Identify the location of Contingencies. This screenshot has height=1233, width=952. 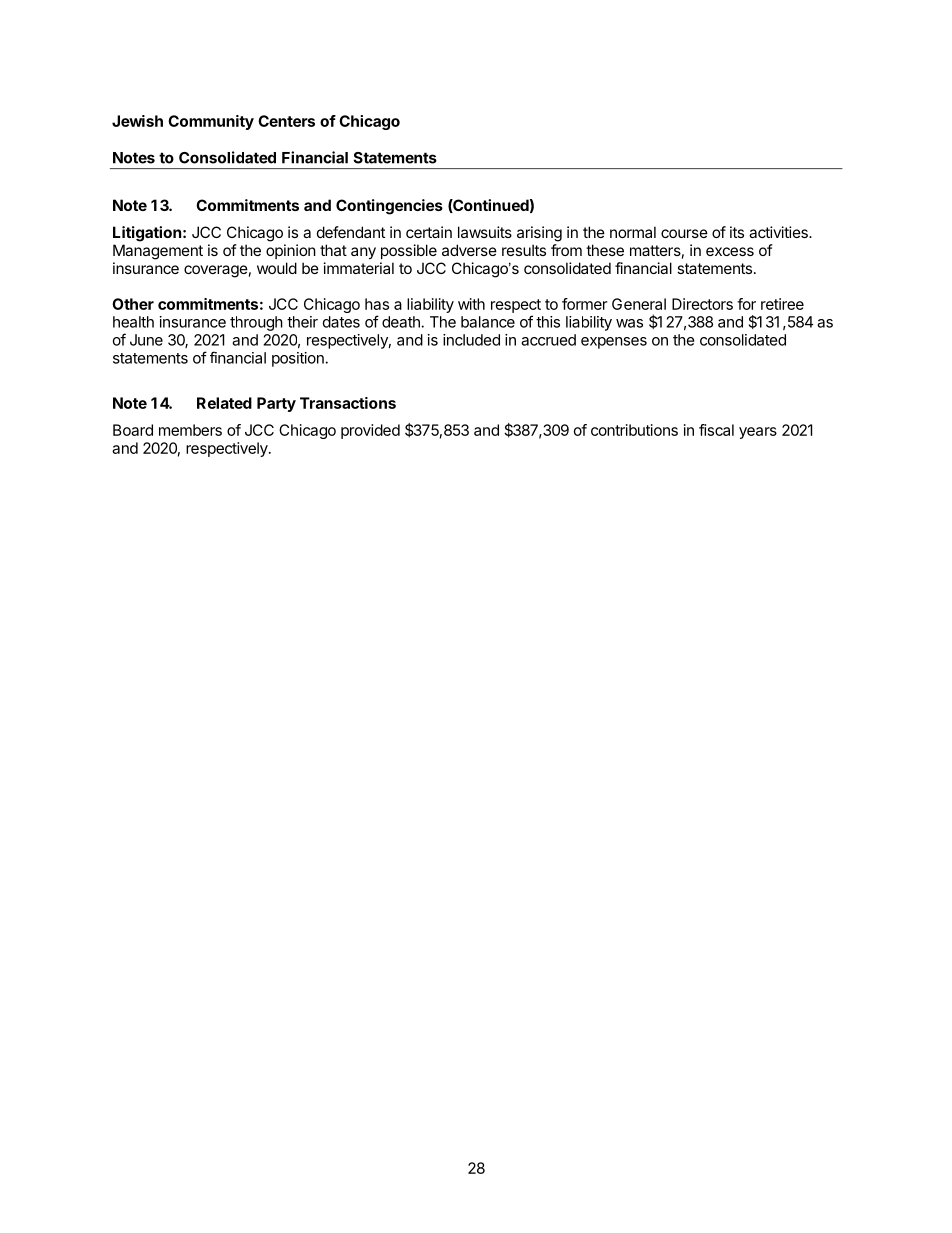
(389, 207).
